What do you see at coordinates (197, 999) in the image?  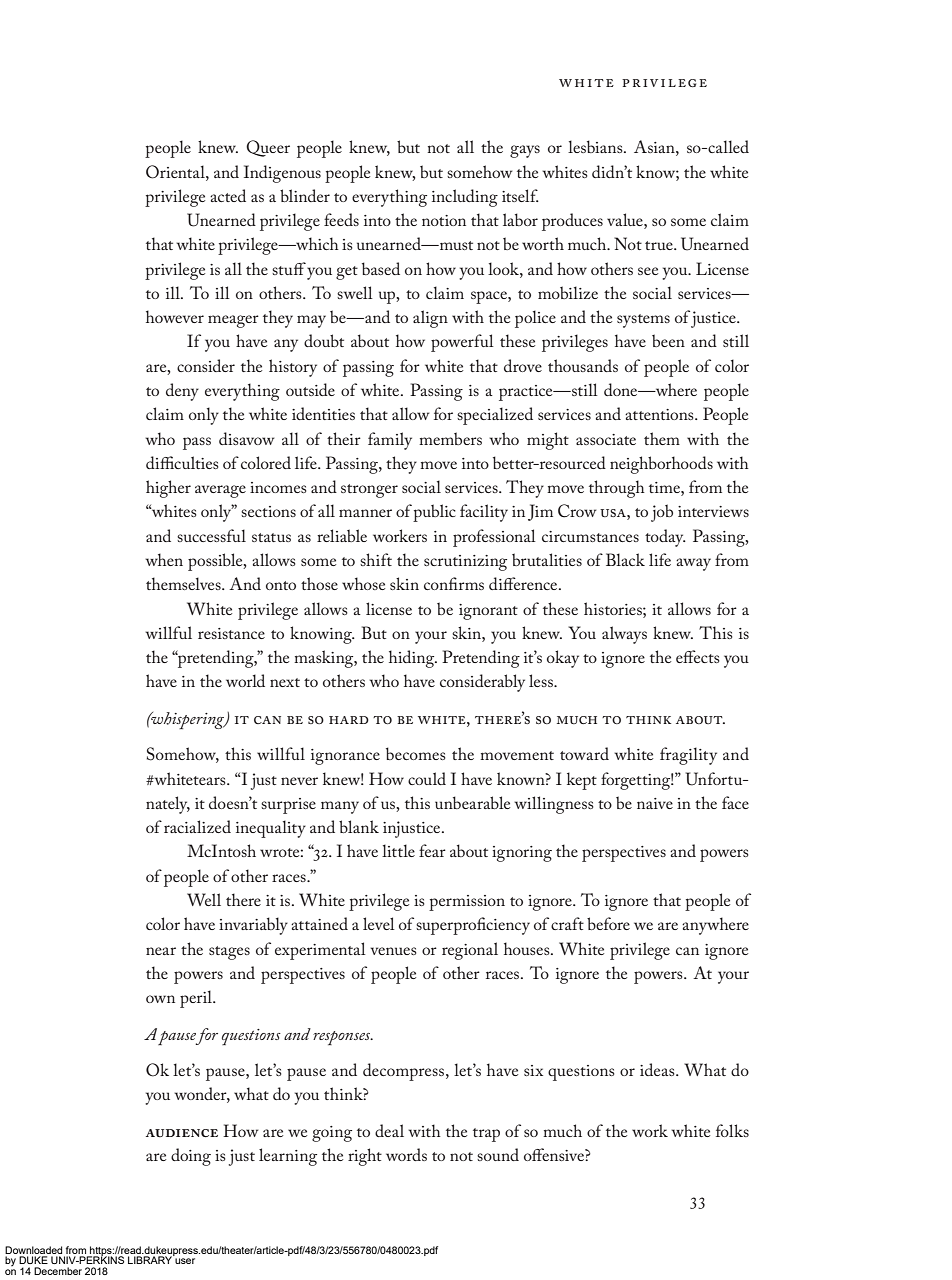 I see `peril` at bounding box center [197, 999].
